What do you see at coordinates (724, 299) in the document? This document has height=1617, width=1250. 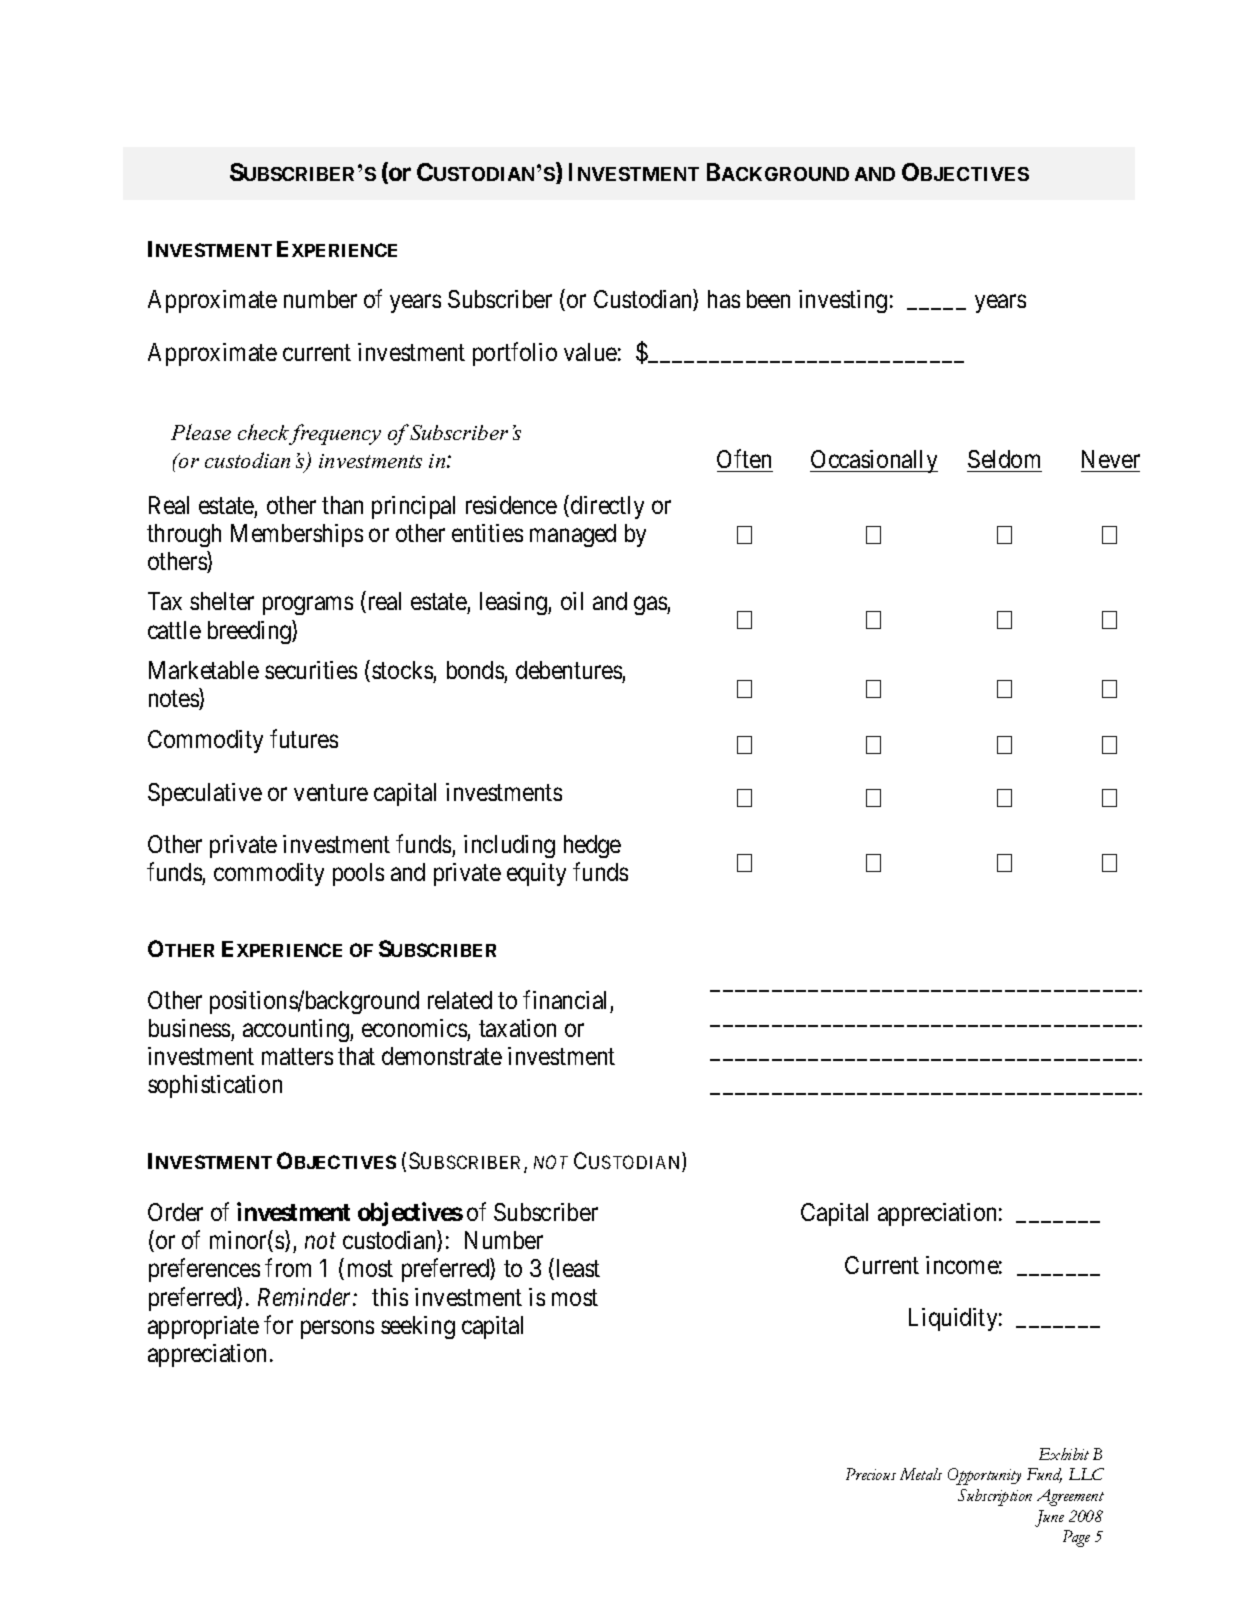 I see `has` at bounding box center [724, 299].
